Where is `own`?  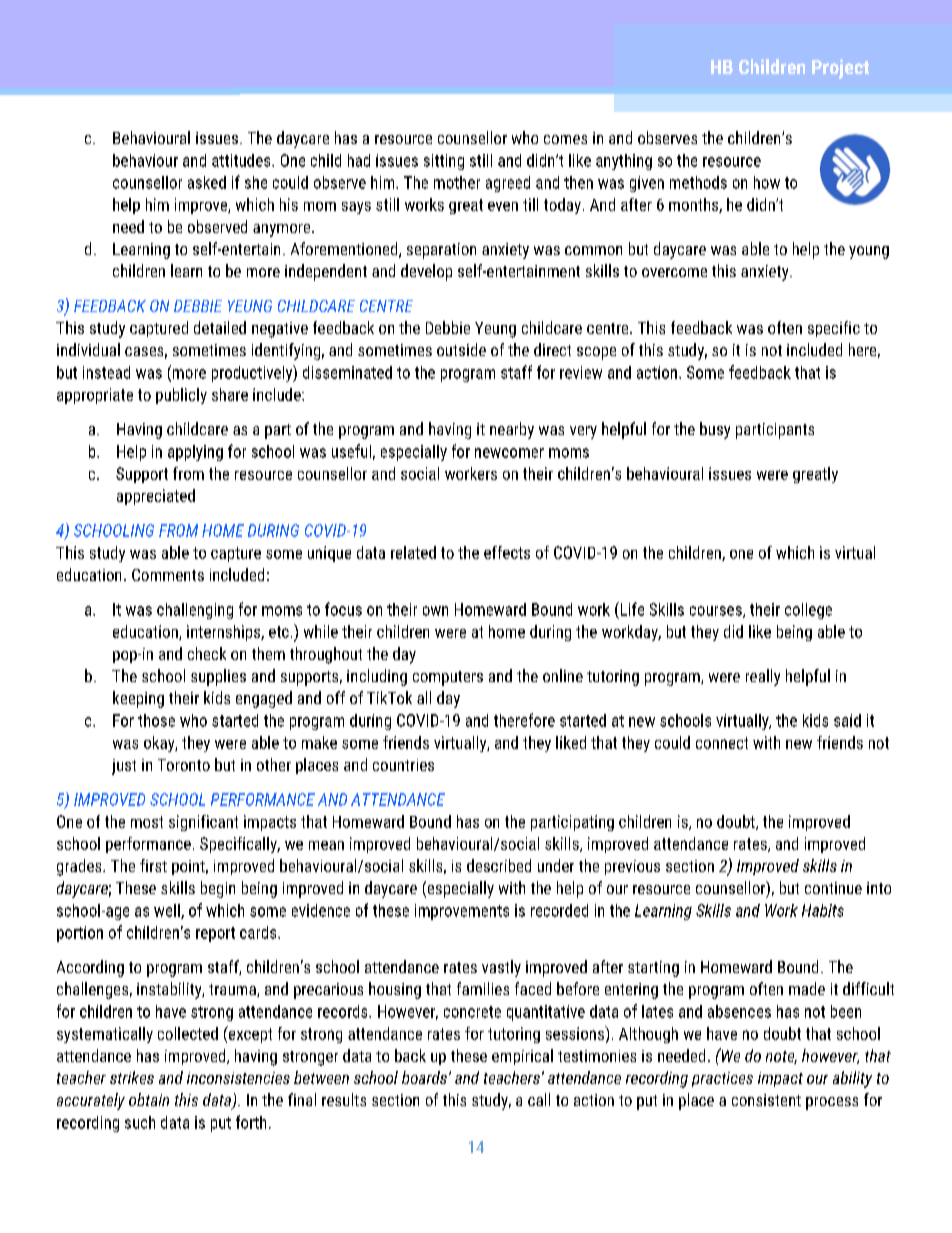 own is located at coordinates (435, 611).
